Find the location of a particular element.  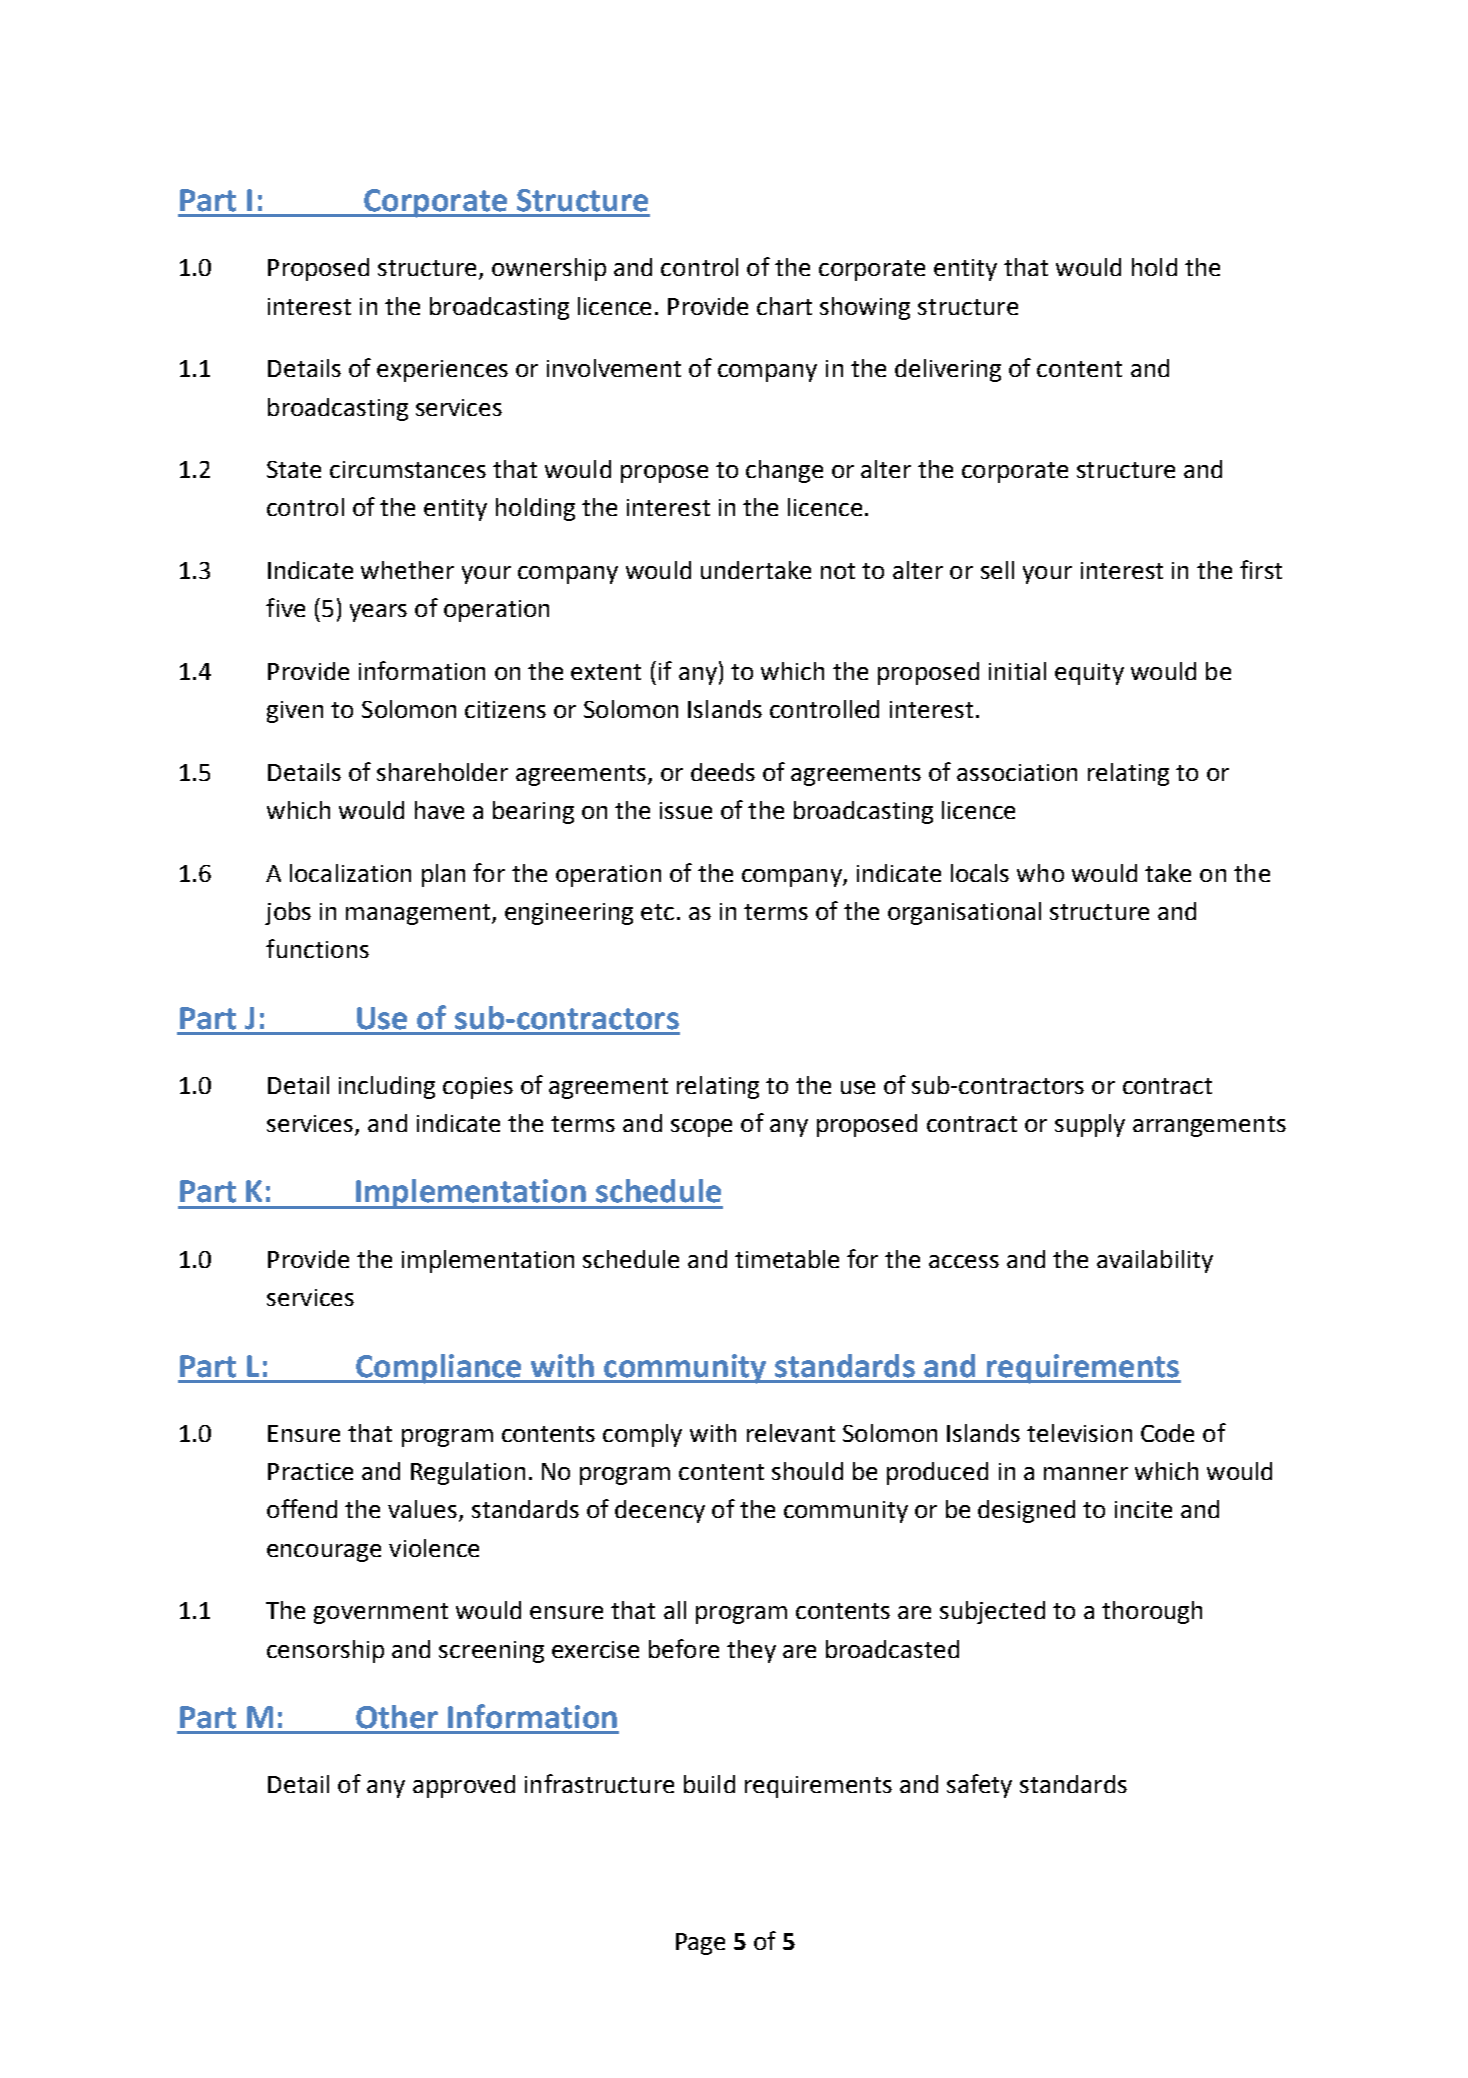

chart is located at coordinates (784, 306).
